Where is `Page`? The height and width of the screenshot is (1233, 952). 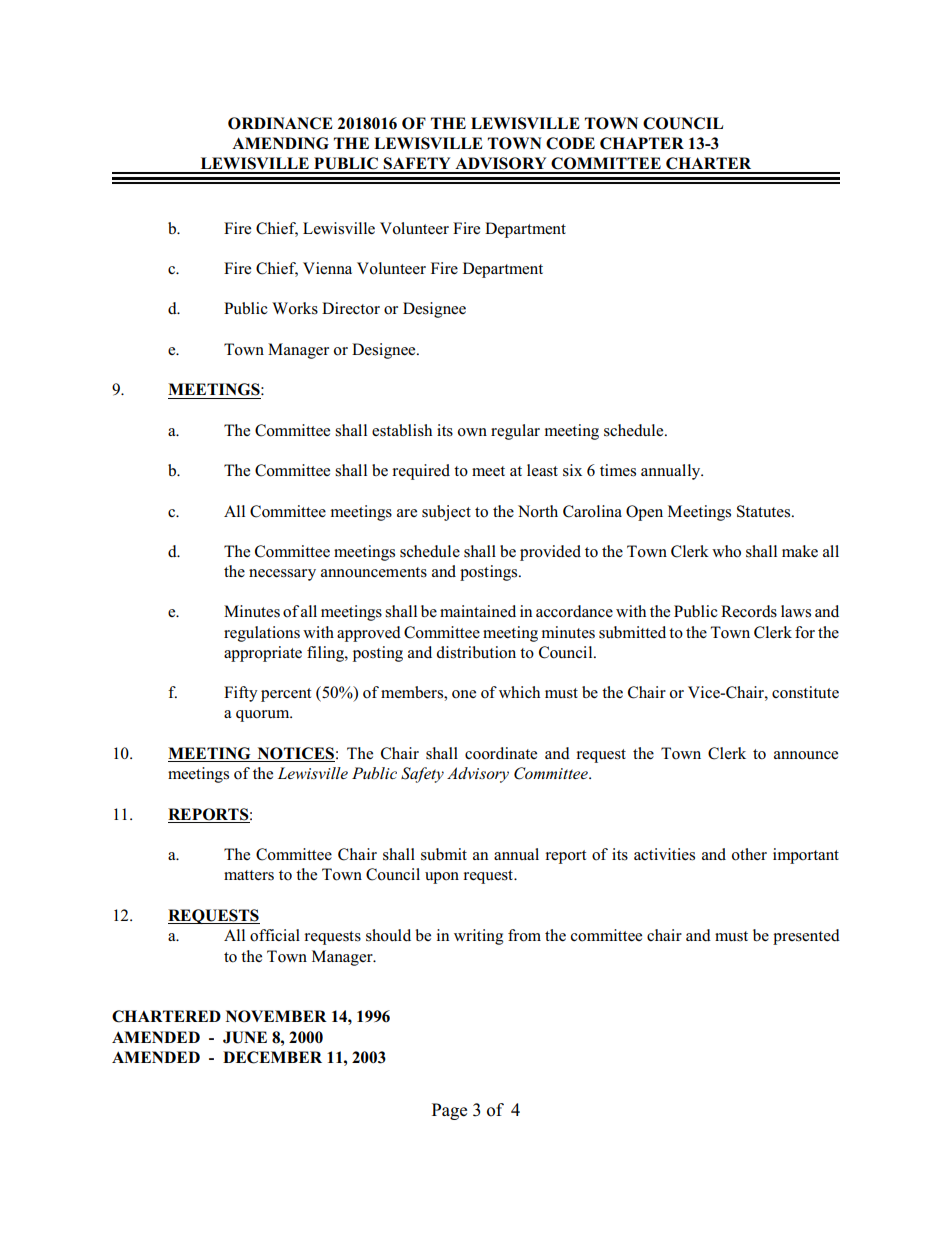 Page is located at coordinates (449, 1111).
